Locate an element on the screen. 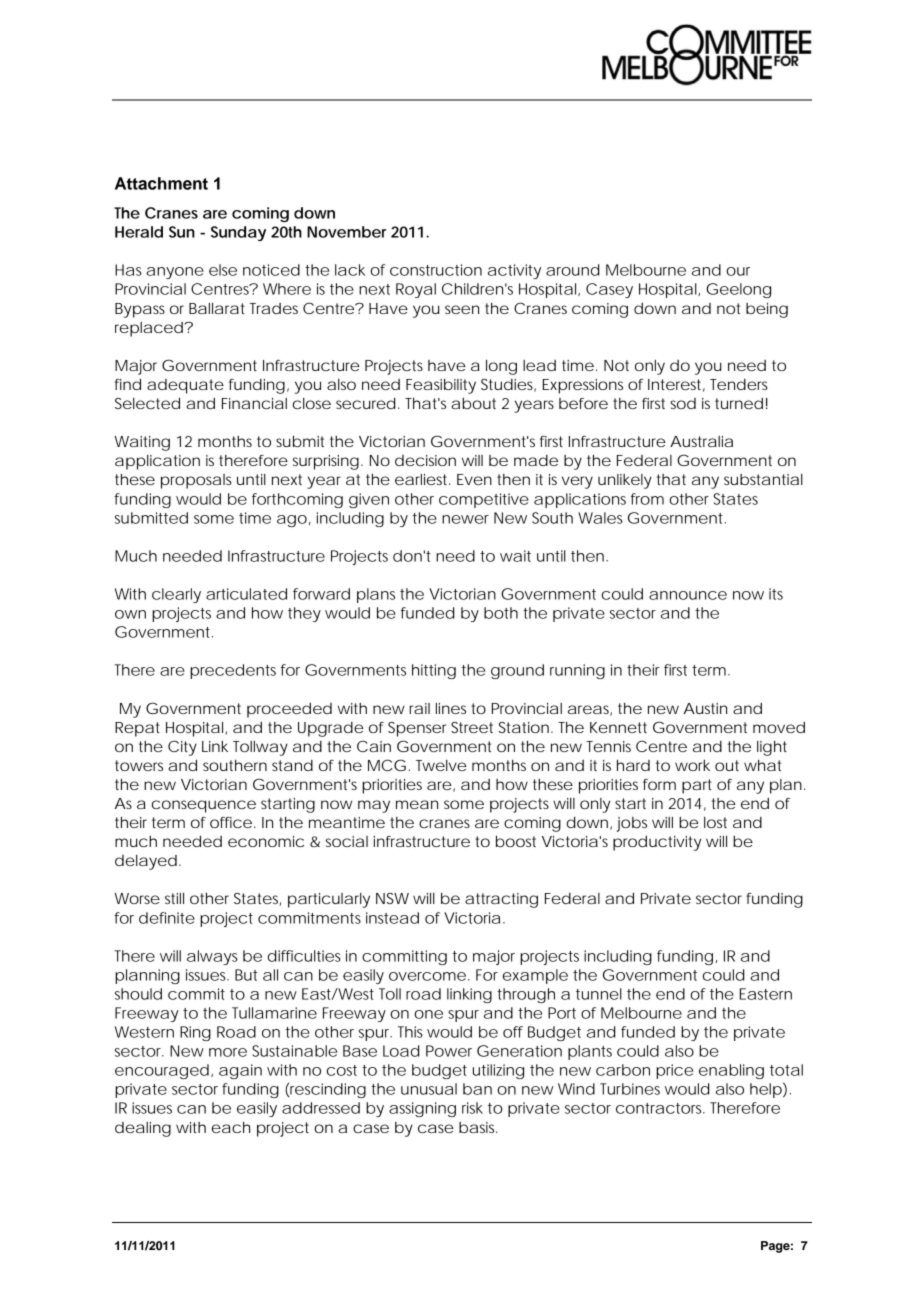 The width and height of the screenshot is (924, 1308). Twelve is located at coordinates (441, 765).
